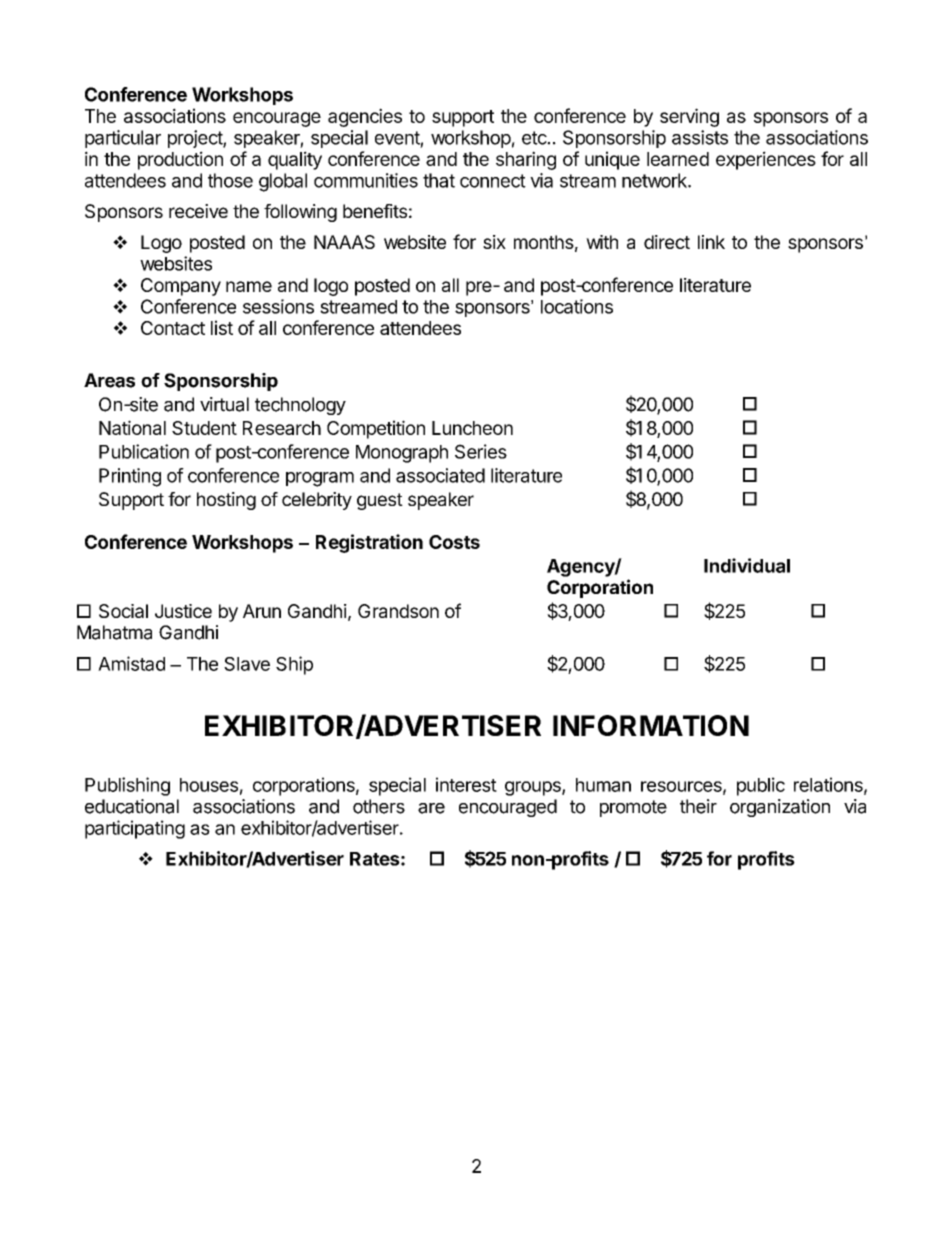 This screenshot has width=952, height=1233. I want to click on Grandson, so click(398, 611).
